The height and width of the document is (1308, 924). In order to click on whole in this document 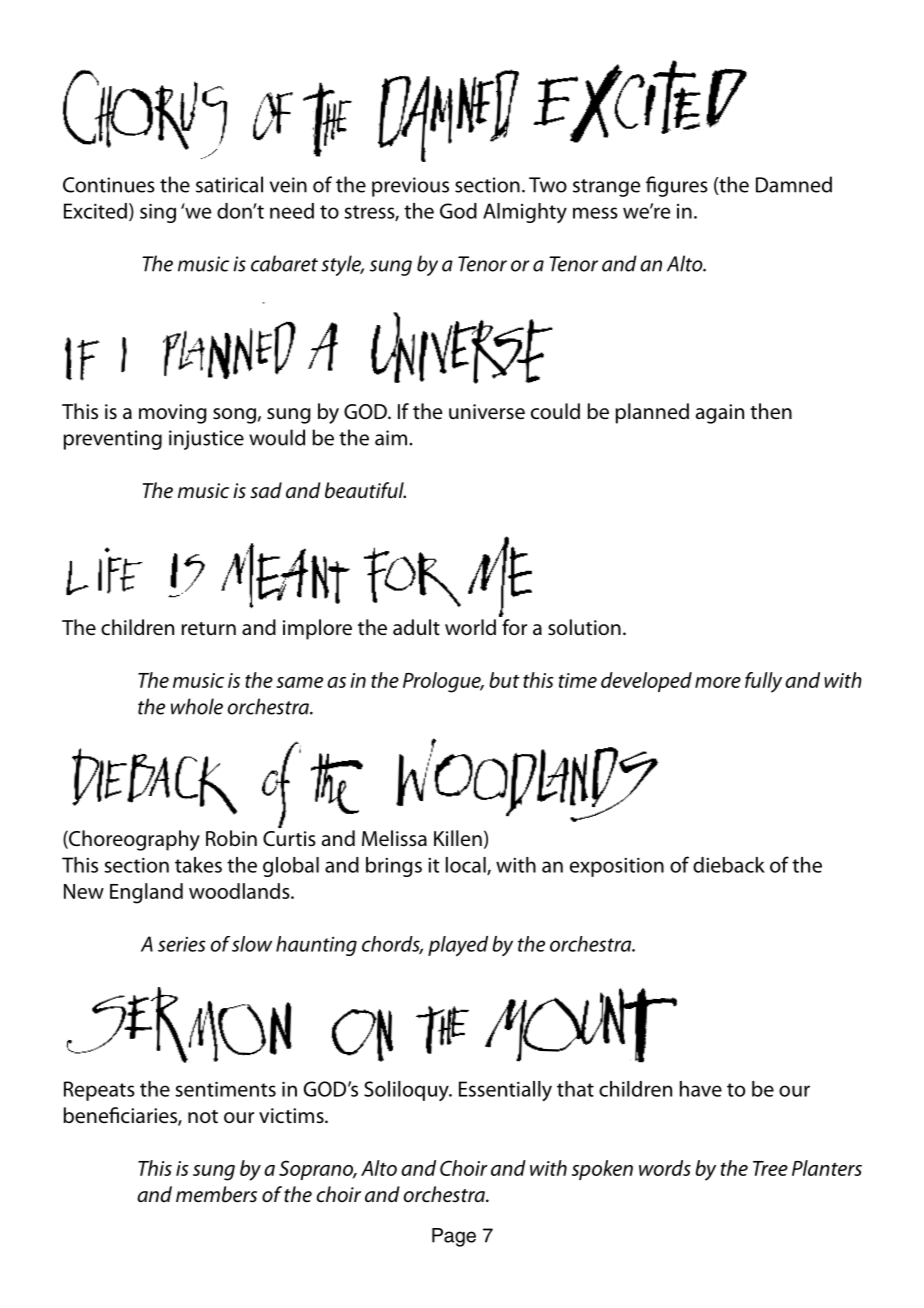, I will do `click(197, 706)`.
